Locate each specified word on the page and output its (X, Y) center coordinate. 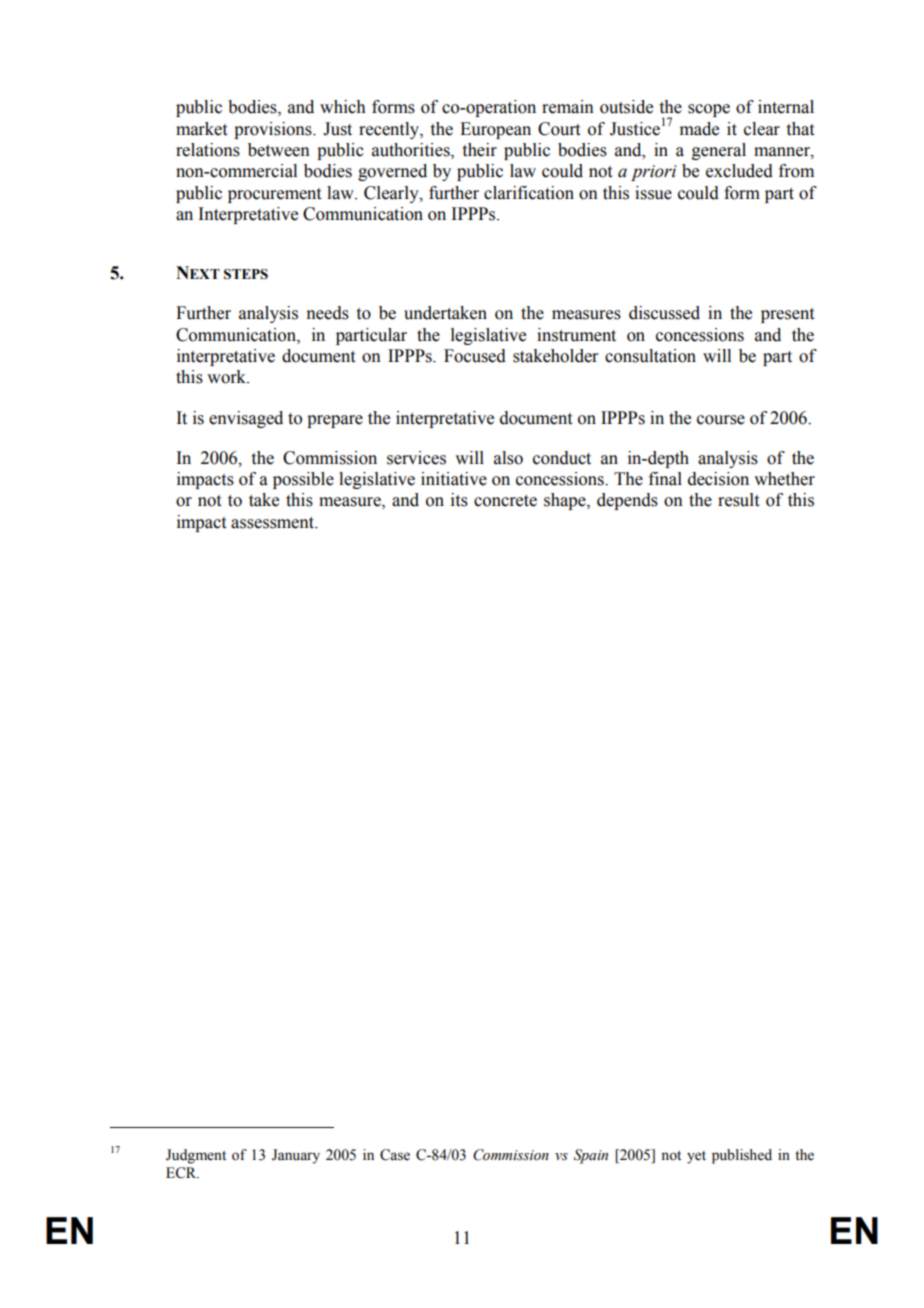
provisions (274, 130)
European (495, 130)
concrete (505, 501)
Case (395, 1155)
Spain (591, 1156)
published (742, 1156)
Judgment (196, 1156)
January (296, 1156)
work (228, 377)
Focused (475, 356)
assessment (274, 523)
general (719, 151)
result (738, 500)
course (721, 420)
